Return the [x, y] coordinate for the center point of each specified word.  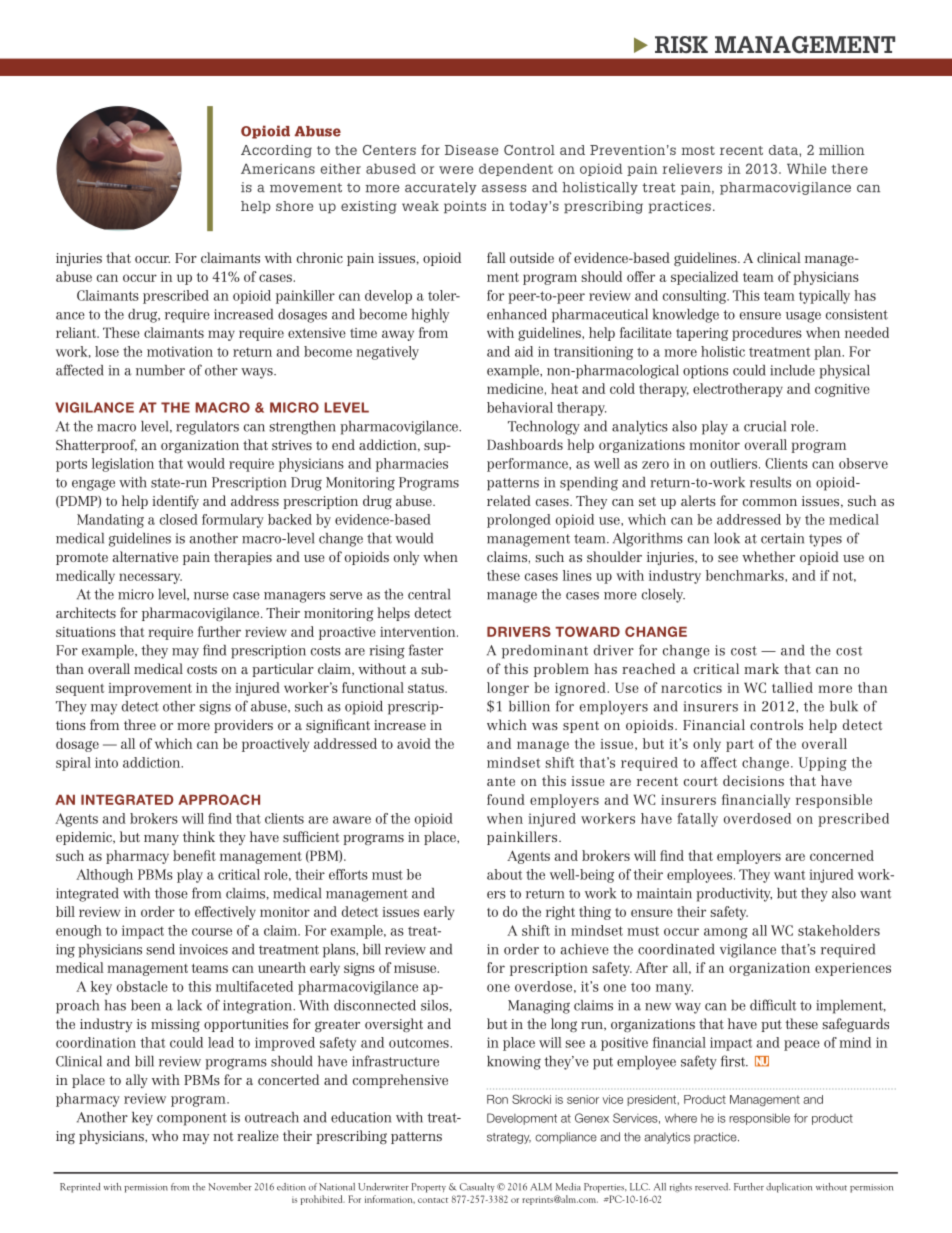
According [276, 151]
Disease [471, 150]
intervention [419, 632]
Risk [681, 44]
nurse [211, 596]
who [165, 1135]
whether [768, 556]
